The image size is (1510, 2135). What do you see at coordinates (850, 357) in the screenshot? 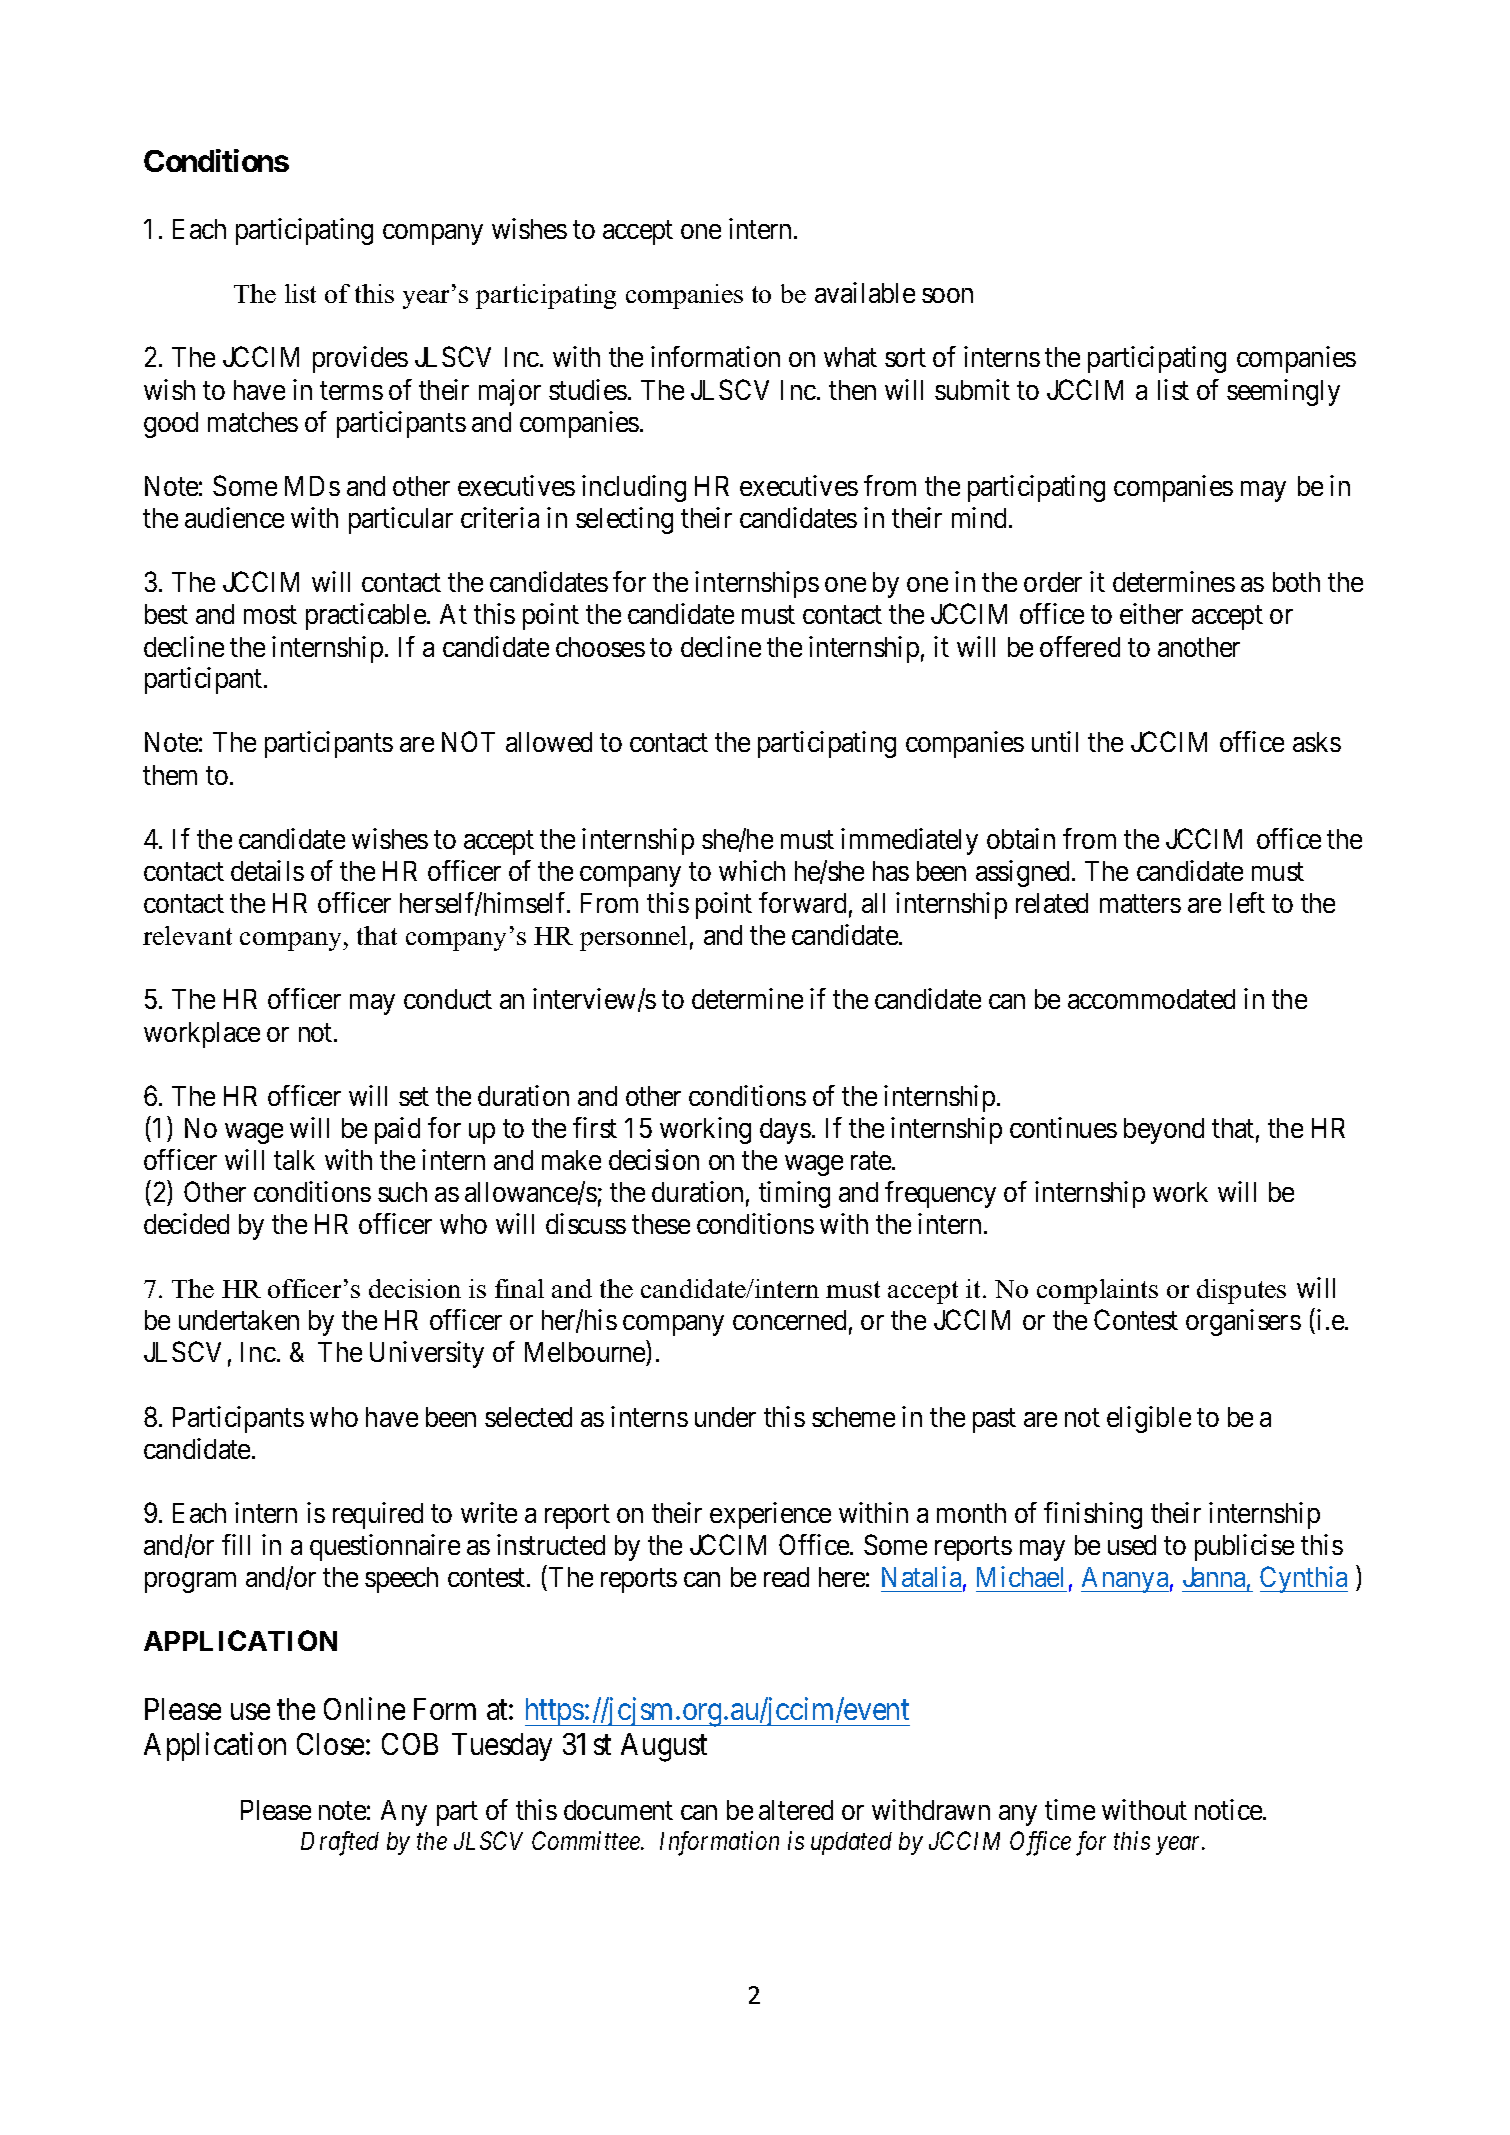
I see `what` at bounding box center [850, 357].
